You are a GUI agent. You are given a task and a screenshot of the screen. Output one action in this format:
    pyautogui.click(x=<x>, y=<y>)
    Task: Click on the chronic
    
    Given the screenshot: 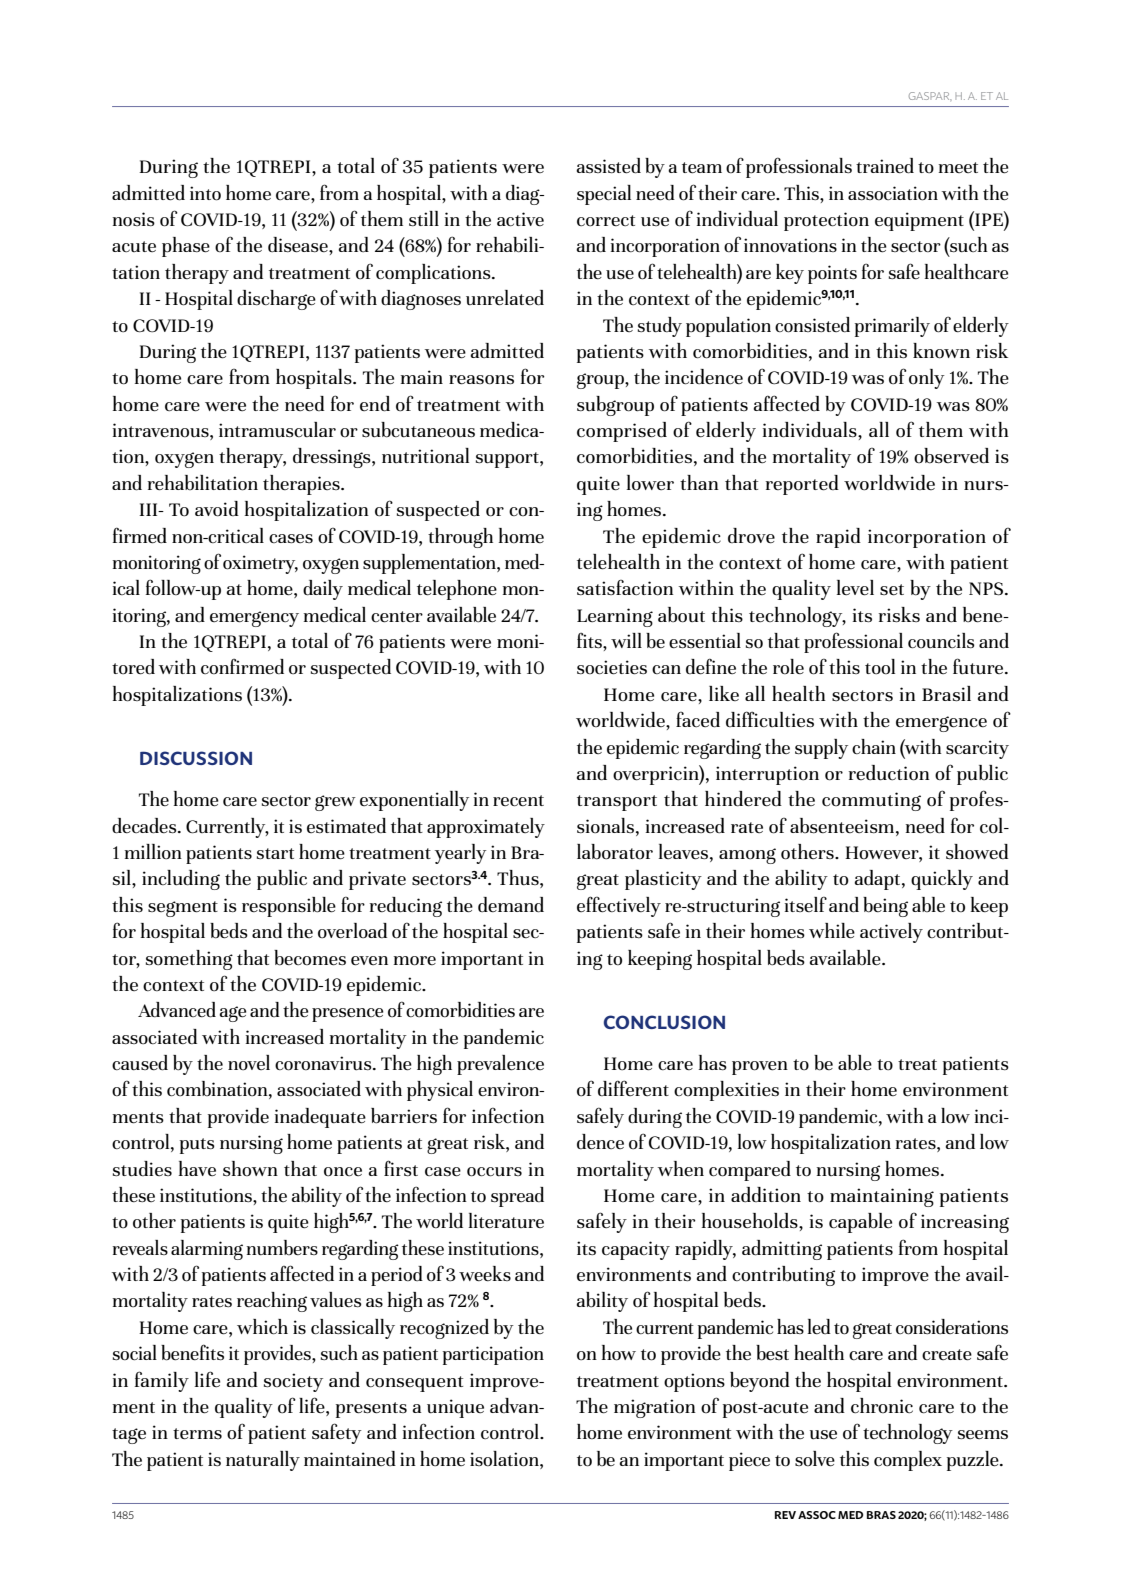 What is the action you would take?
    pyautogui.click(x=882, y=1405)
